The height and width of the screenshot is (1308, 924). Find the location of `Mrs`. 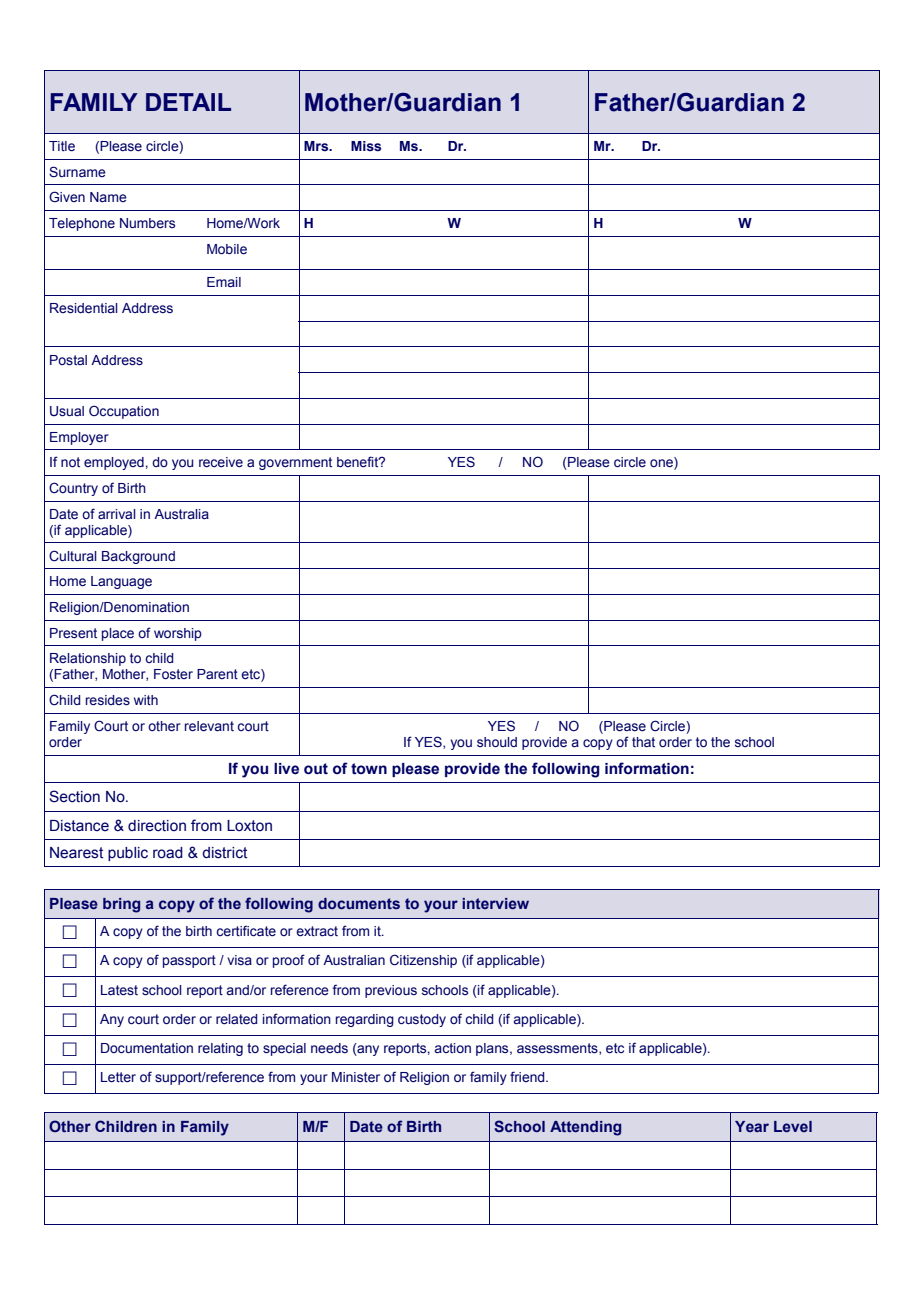

Mrs is located at coordinates (317, 146).
